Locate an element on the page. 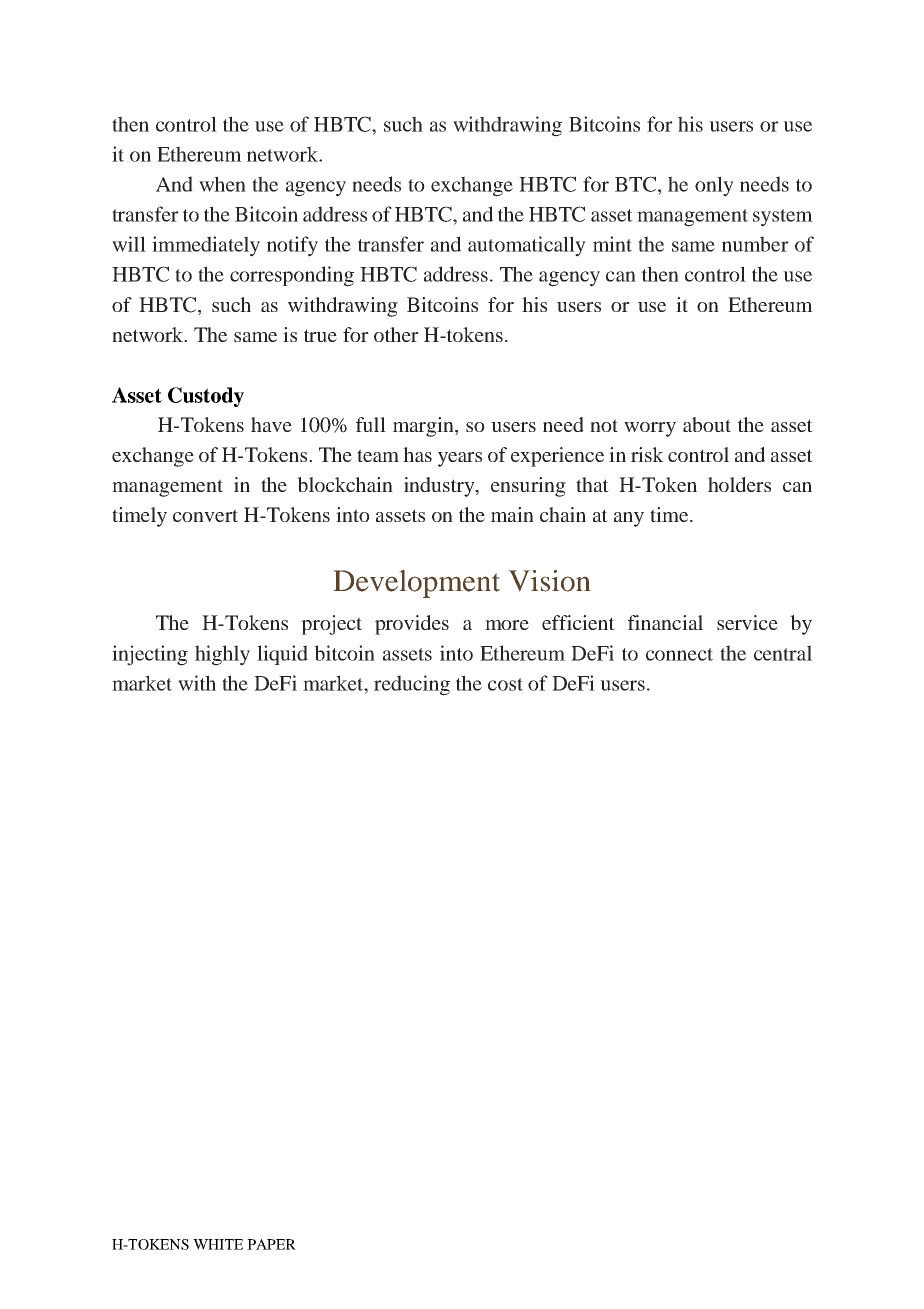  cost is located at coordinates (505, 684).
